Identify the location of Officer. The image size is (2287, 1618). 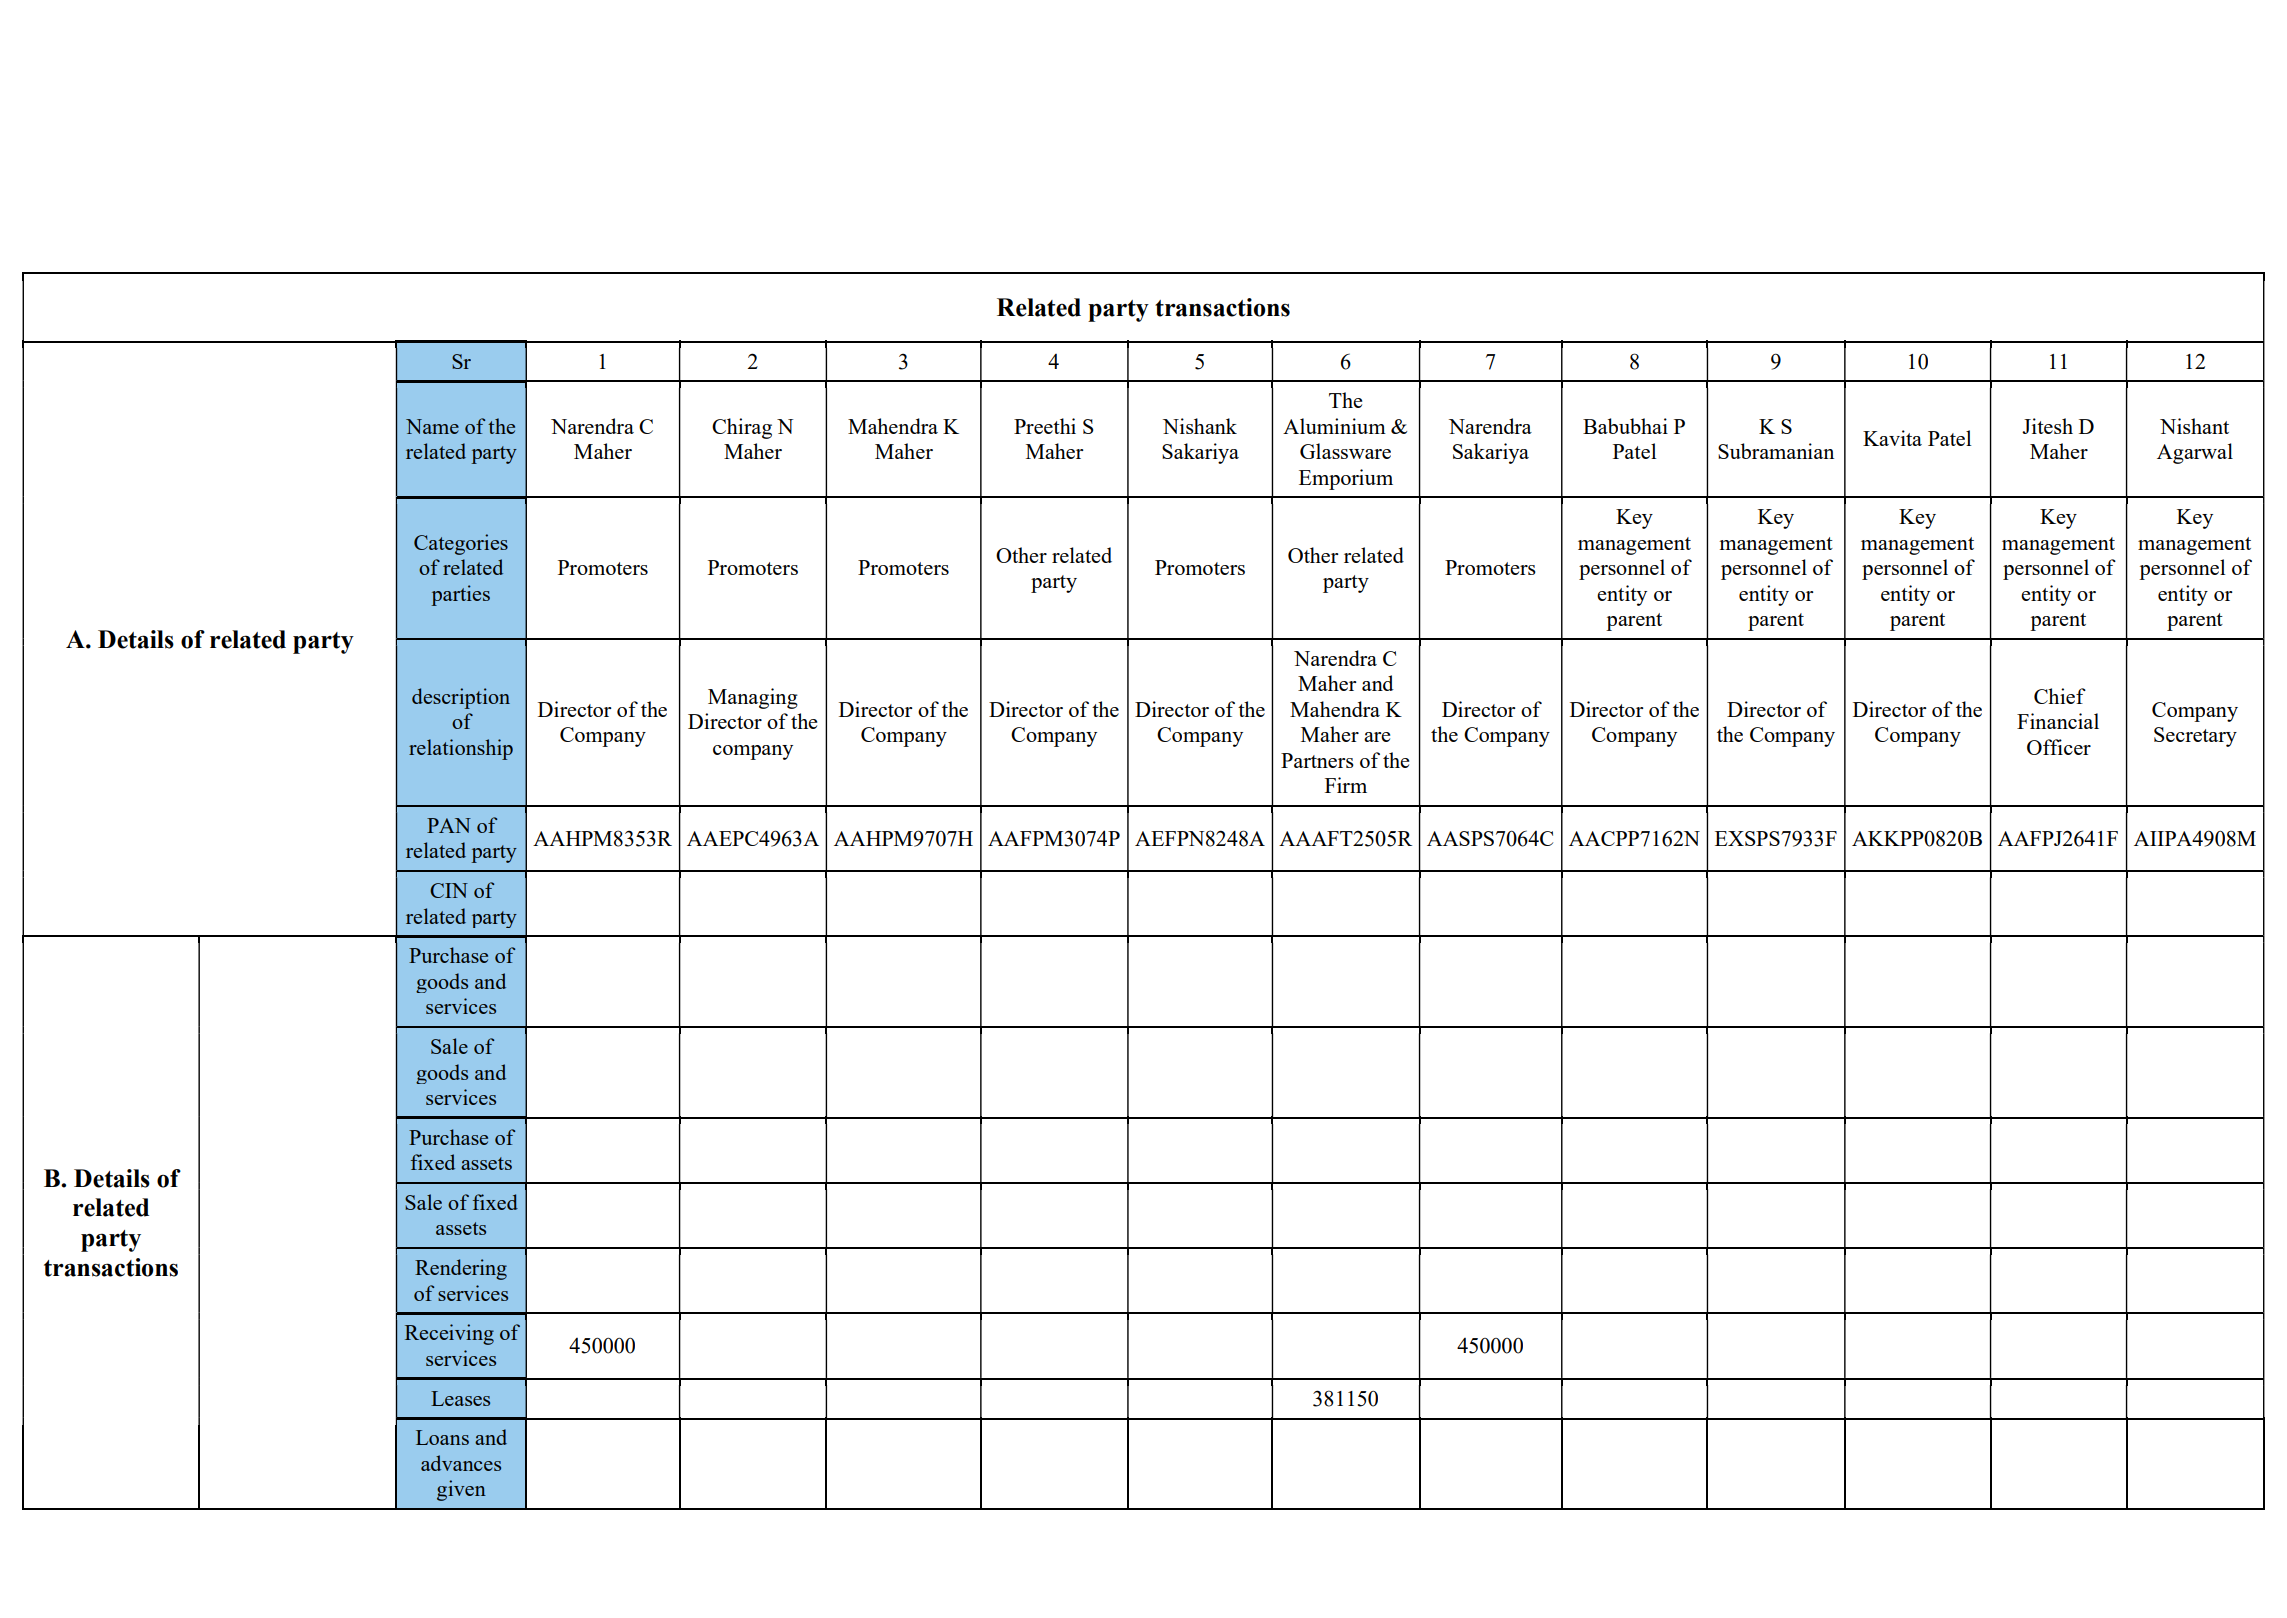
(2059, 747).
